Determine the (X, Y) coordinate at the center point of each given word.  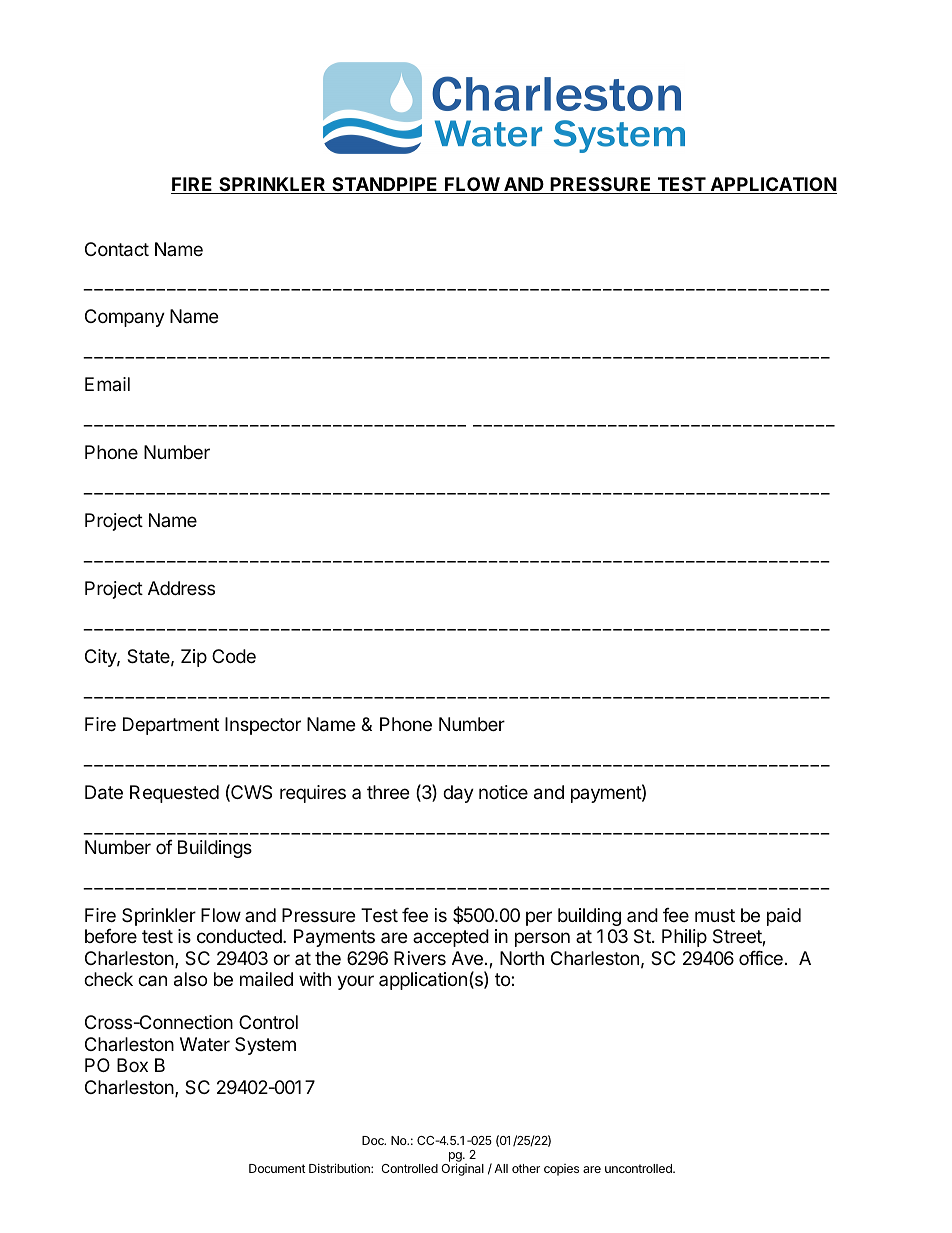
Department (171, 726)
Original (462, 1169)
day (458, 794)
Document (277, 1168)
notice (503, 792)
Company (125, 318)
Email (107, 384)
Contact (117, 249)
